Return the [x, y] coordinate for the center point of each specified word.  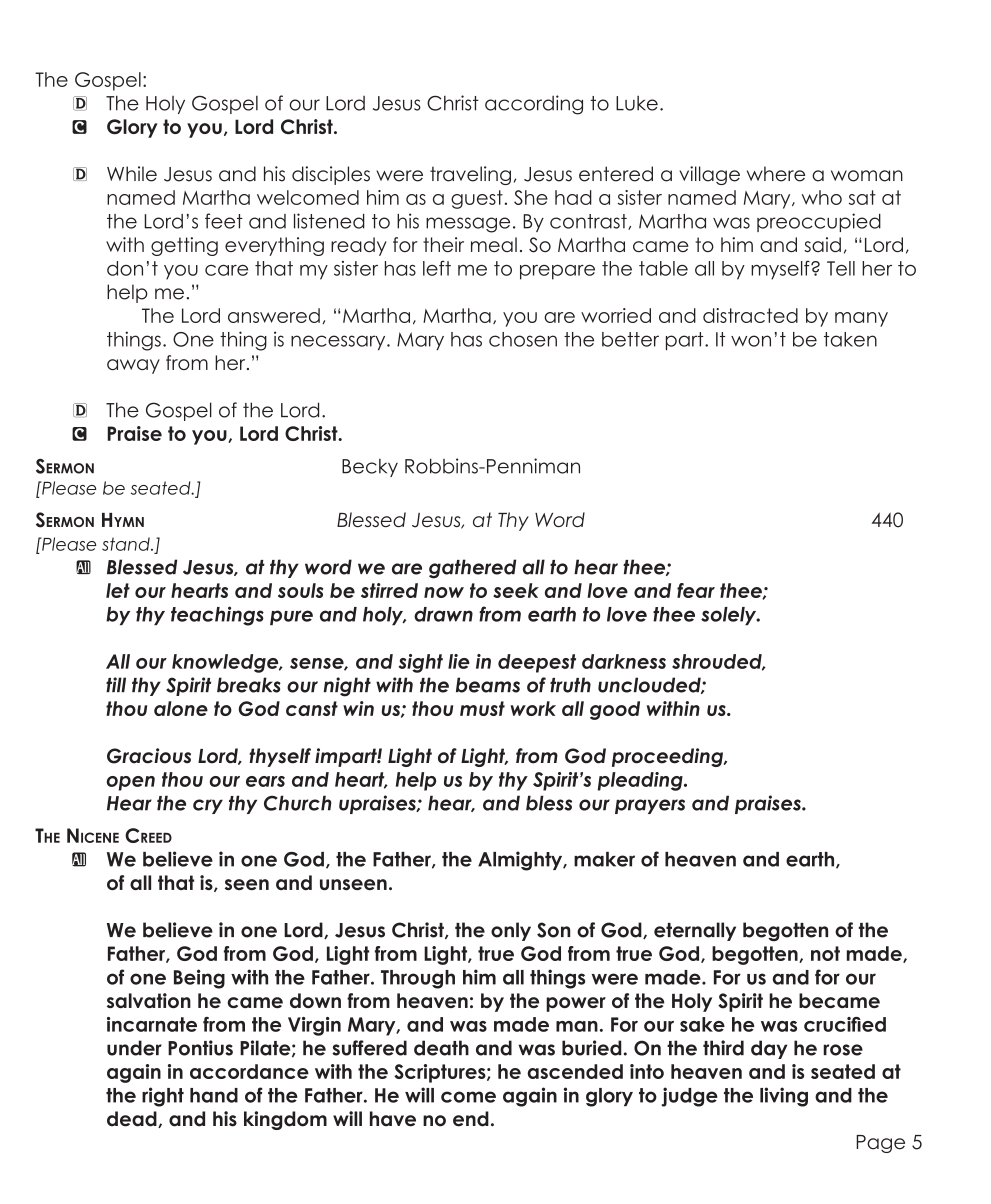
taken [850, 339]
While [132, 174]
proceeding [668, 757]
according [534, 105]
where [776, 174]
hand [214, 1095]
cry [208, 806]
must [482, 708]
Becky [370, 468]
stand [127, 544]
